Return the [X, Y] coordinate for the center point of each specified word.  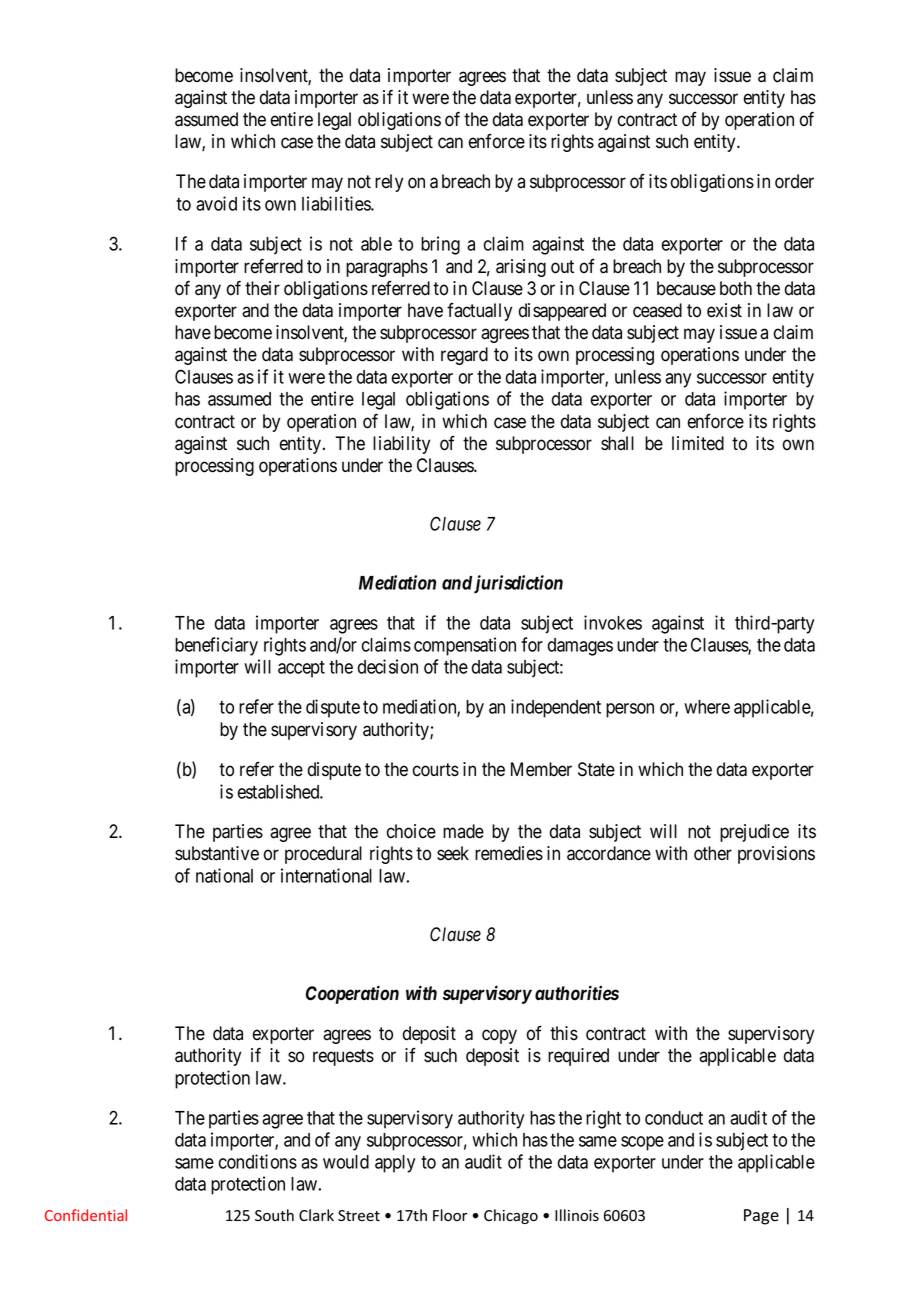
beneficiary [216, 646]
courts [436, 770]
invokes [613, 622]
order [794, 181]
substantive [217, 853]
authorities [577, 993]
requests [343, 1057]
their [262, 288]
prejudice [754, 833]
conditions [258, 1161]
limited [698, 443]
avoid [216, 203]
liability [401, 445]
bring [440, 245]
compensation [465, 646]
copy [499, 1036]
